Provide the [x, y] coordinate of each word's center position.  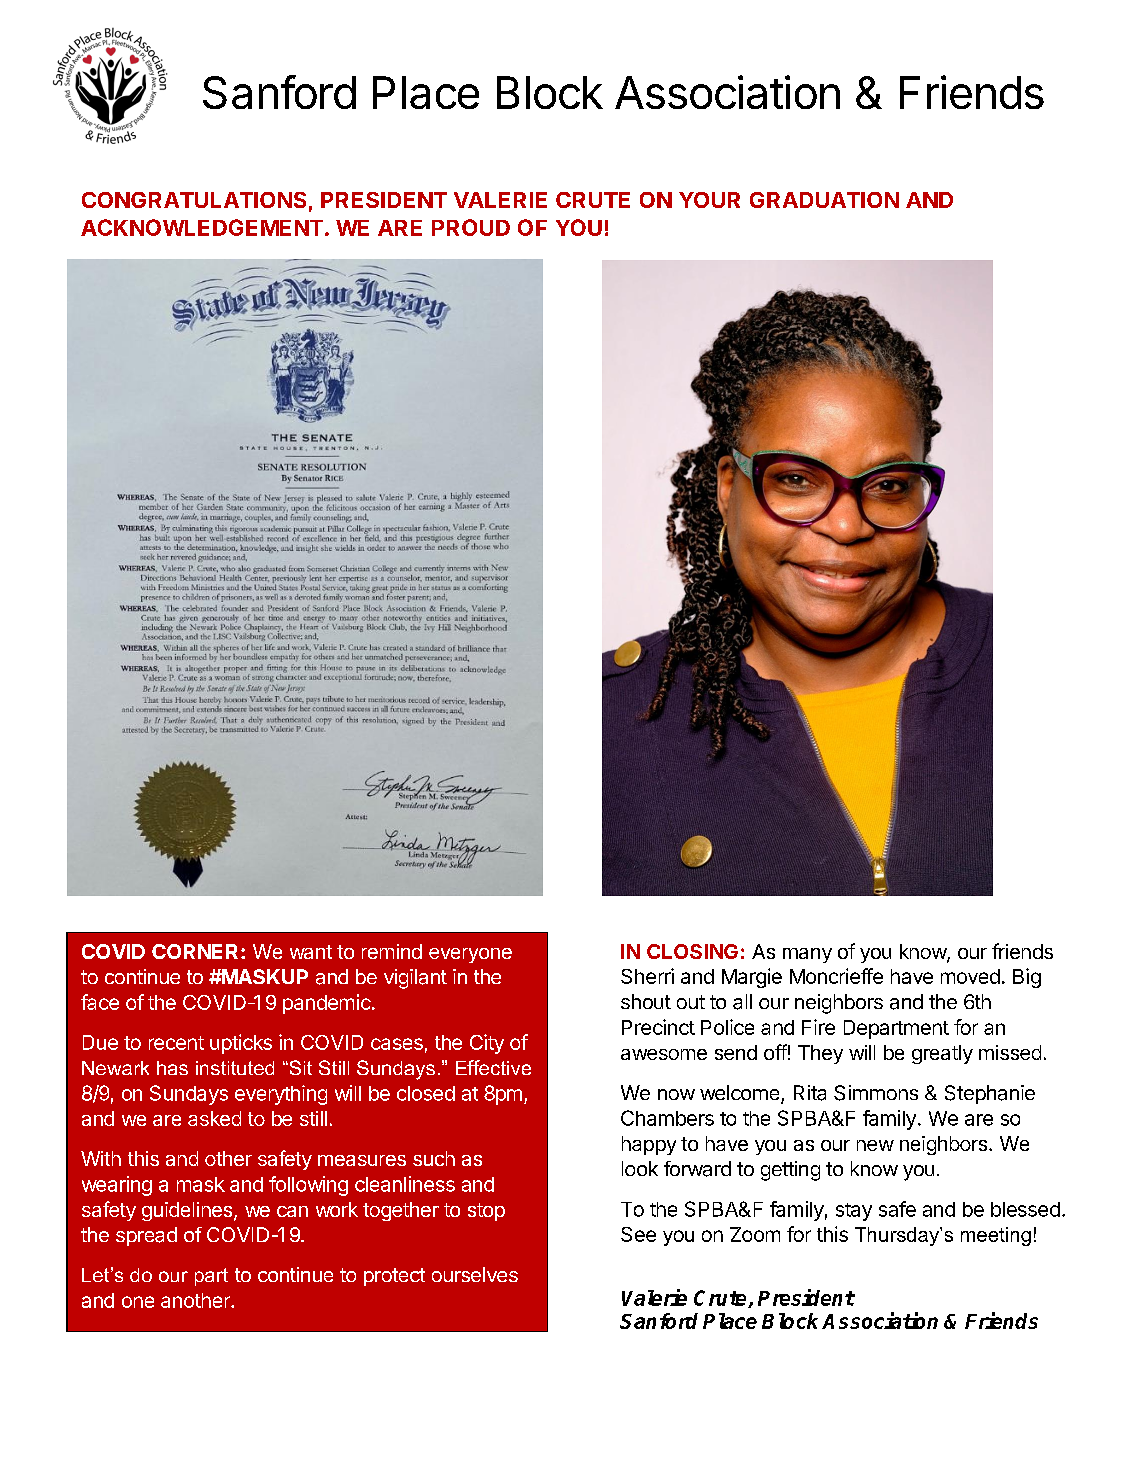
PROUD [471, 227]
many [807, 955]
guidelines [188, 1211]
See [638, 1234]
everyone [470, 955]
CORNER [195, 951]
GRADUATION [824, 200]
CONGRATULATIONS [194, 200]
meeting [996, 1236]
